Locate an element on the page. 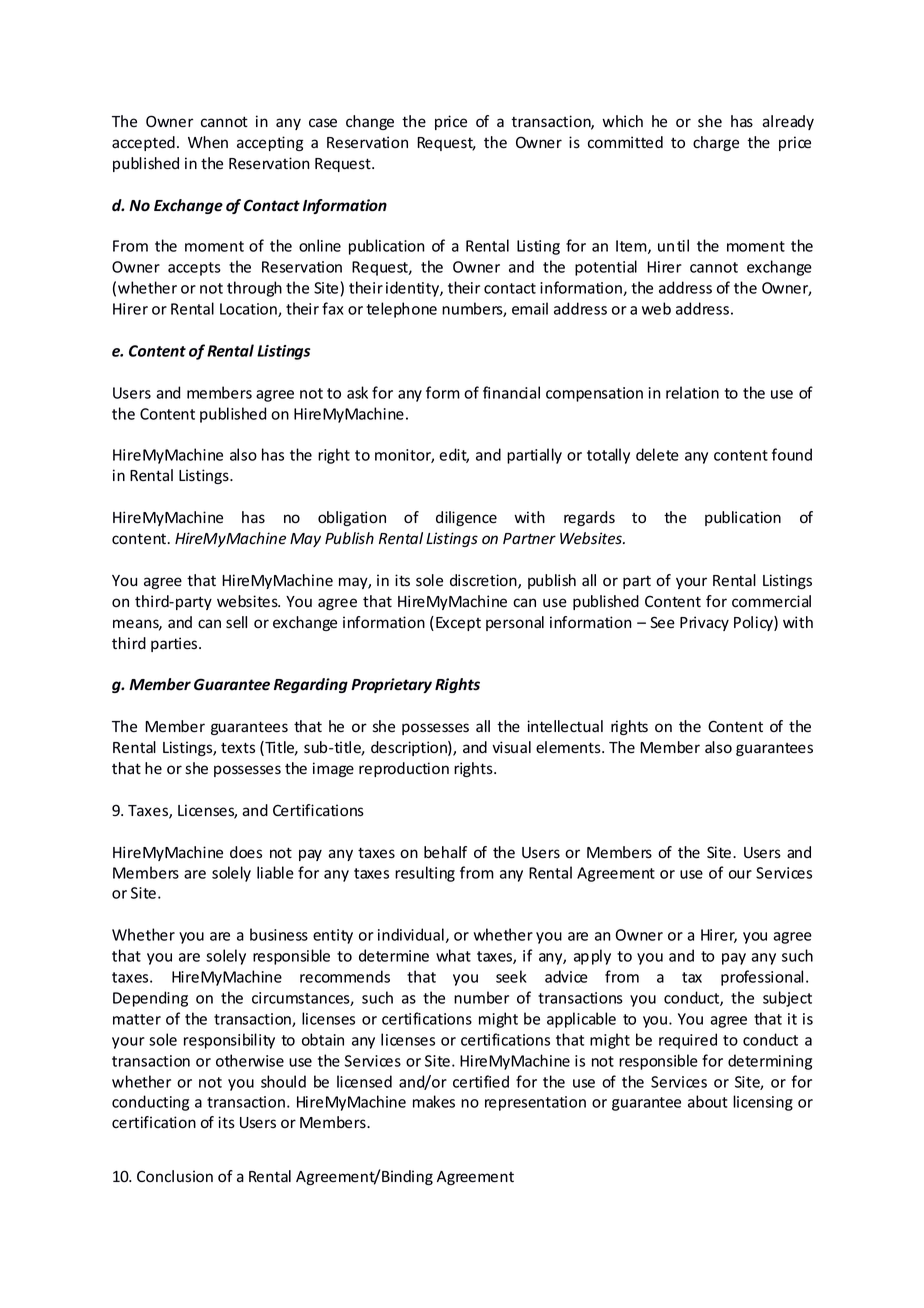 Image resolution: width=924 pixels, height=1308 pixels. When is located at coordinates (208, 142).
